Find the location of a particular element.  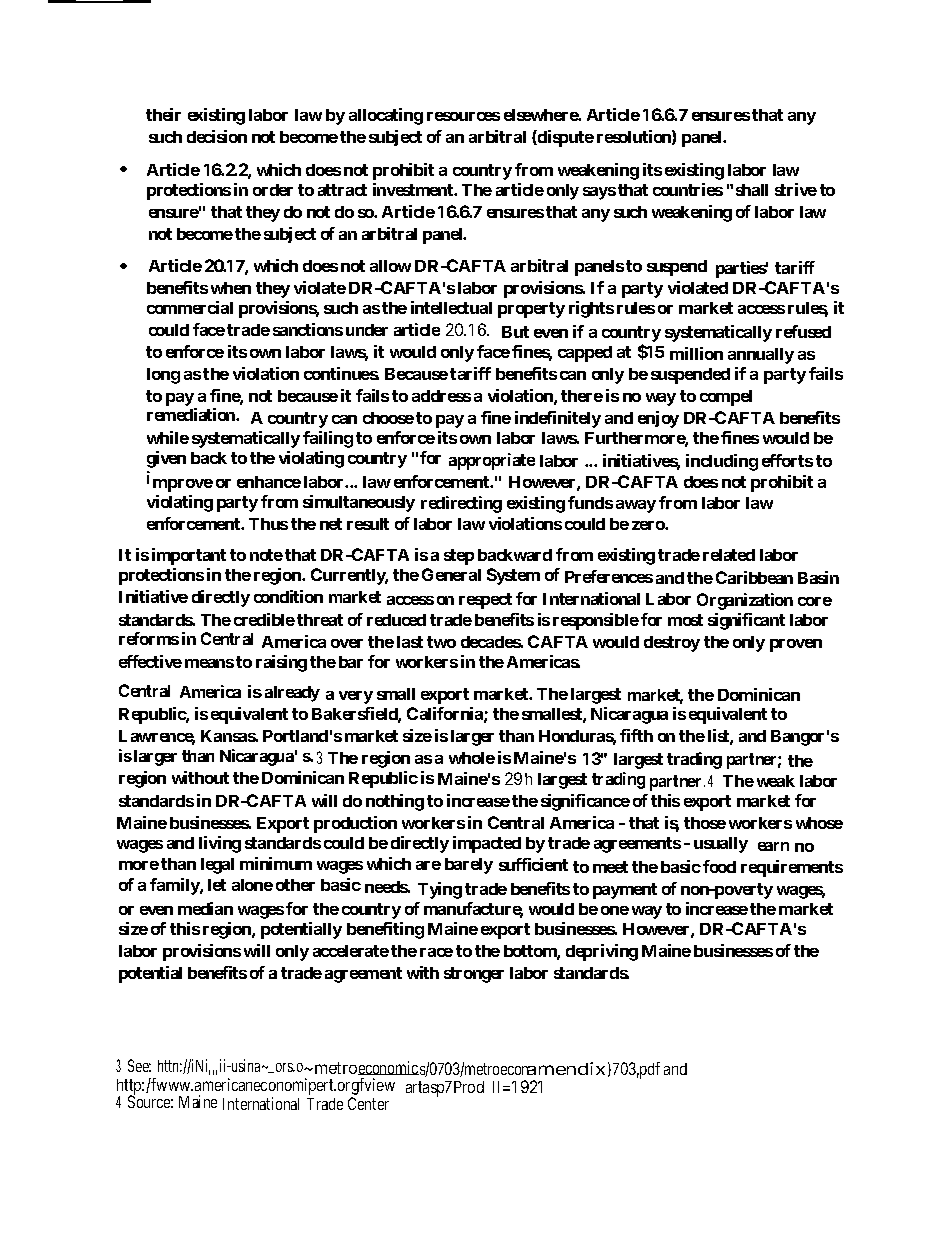

redirecting is located at coordinates (461, 504).
